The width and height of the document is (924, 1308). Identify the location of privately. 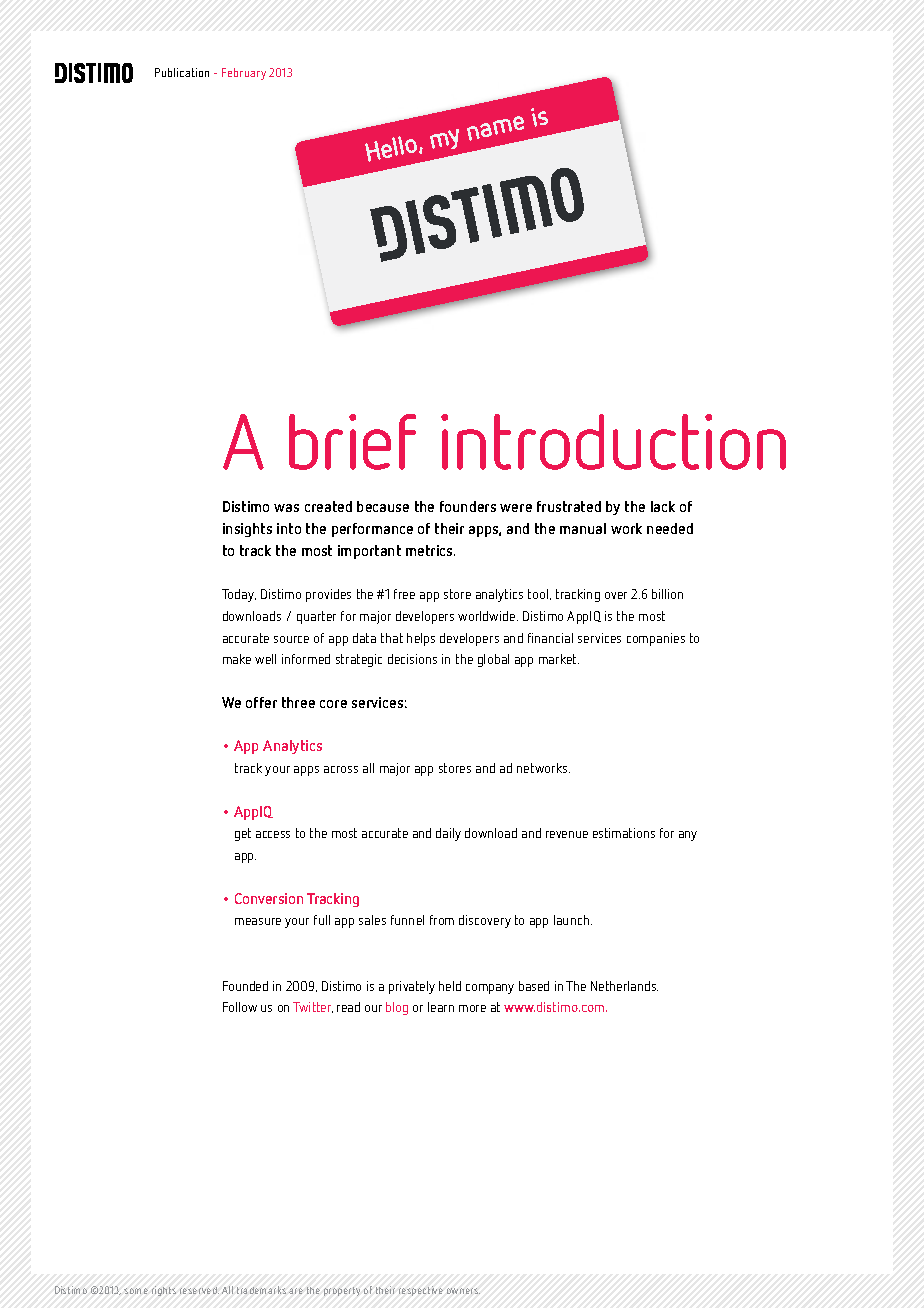
(412, 987).
